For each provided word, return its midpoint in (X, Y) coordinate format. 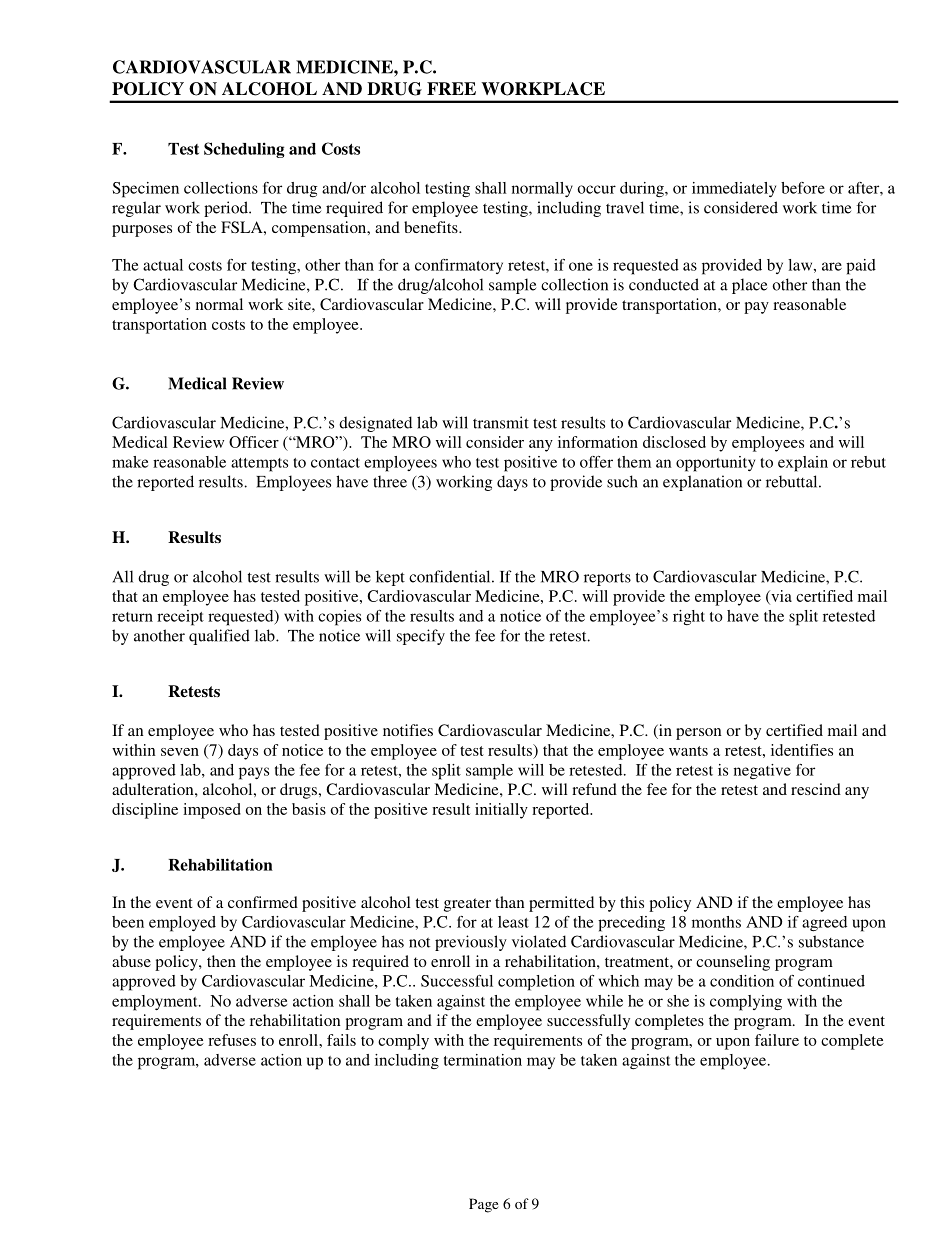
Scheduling (244, 150)
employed (182, 924)
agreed (824, 924)
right (689, 617)
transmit (501, 422)
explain (803, 464)
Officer (254, 442)
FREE (451, 88)
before (803, 188)
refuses (232, 1040)
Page (483, 1205)
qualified (219, 637)
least (513, 922)
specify (421, 637)
